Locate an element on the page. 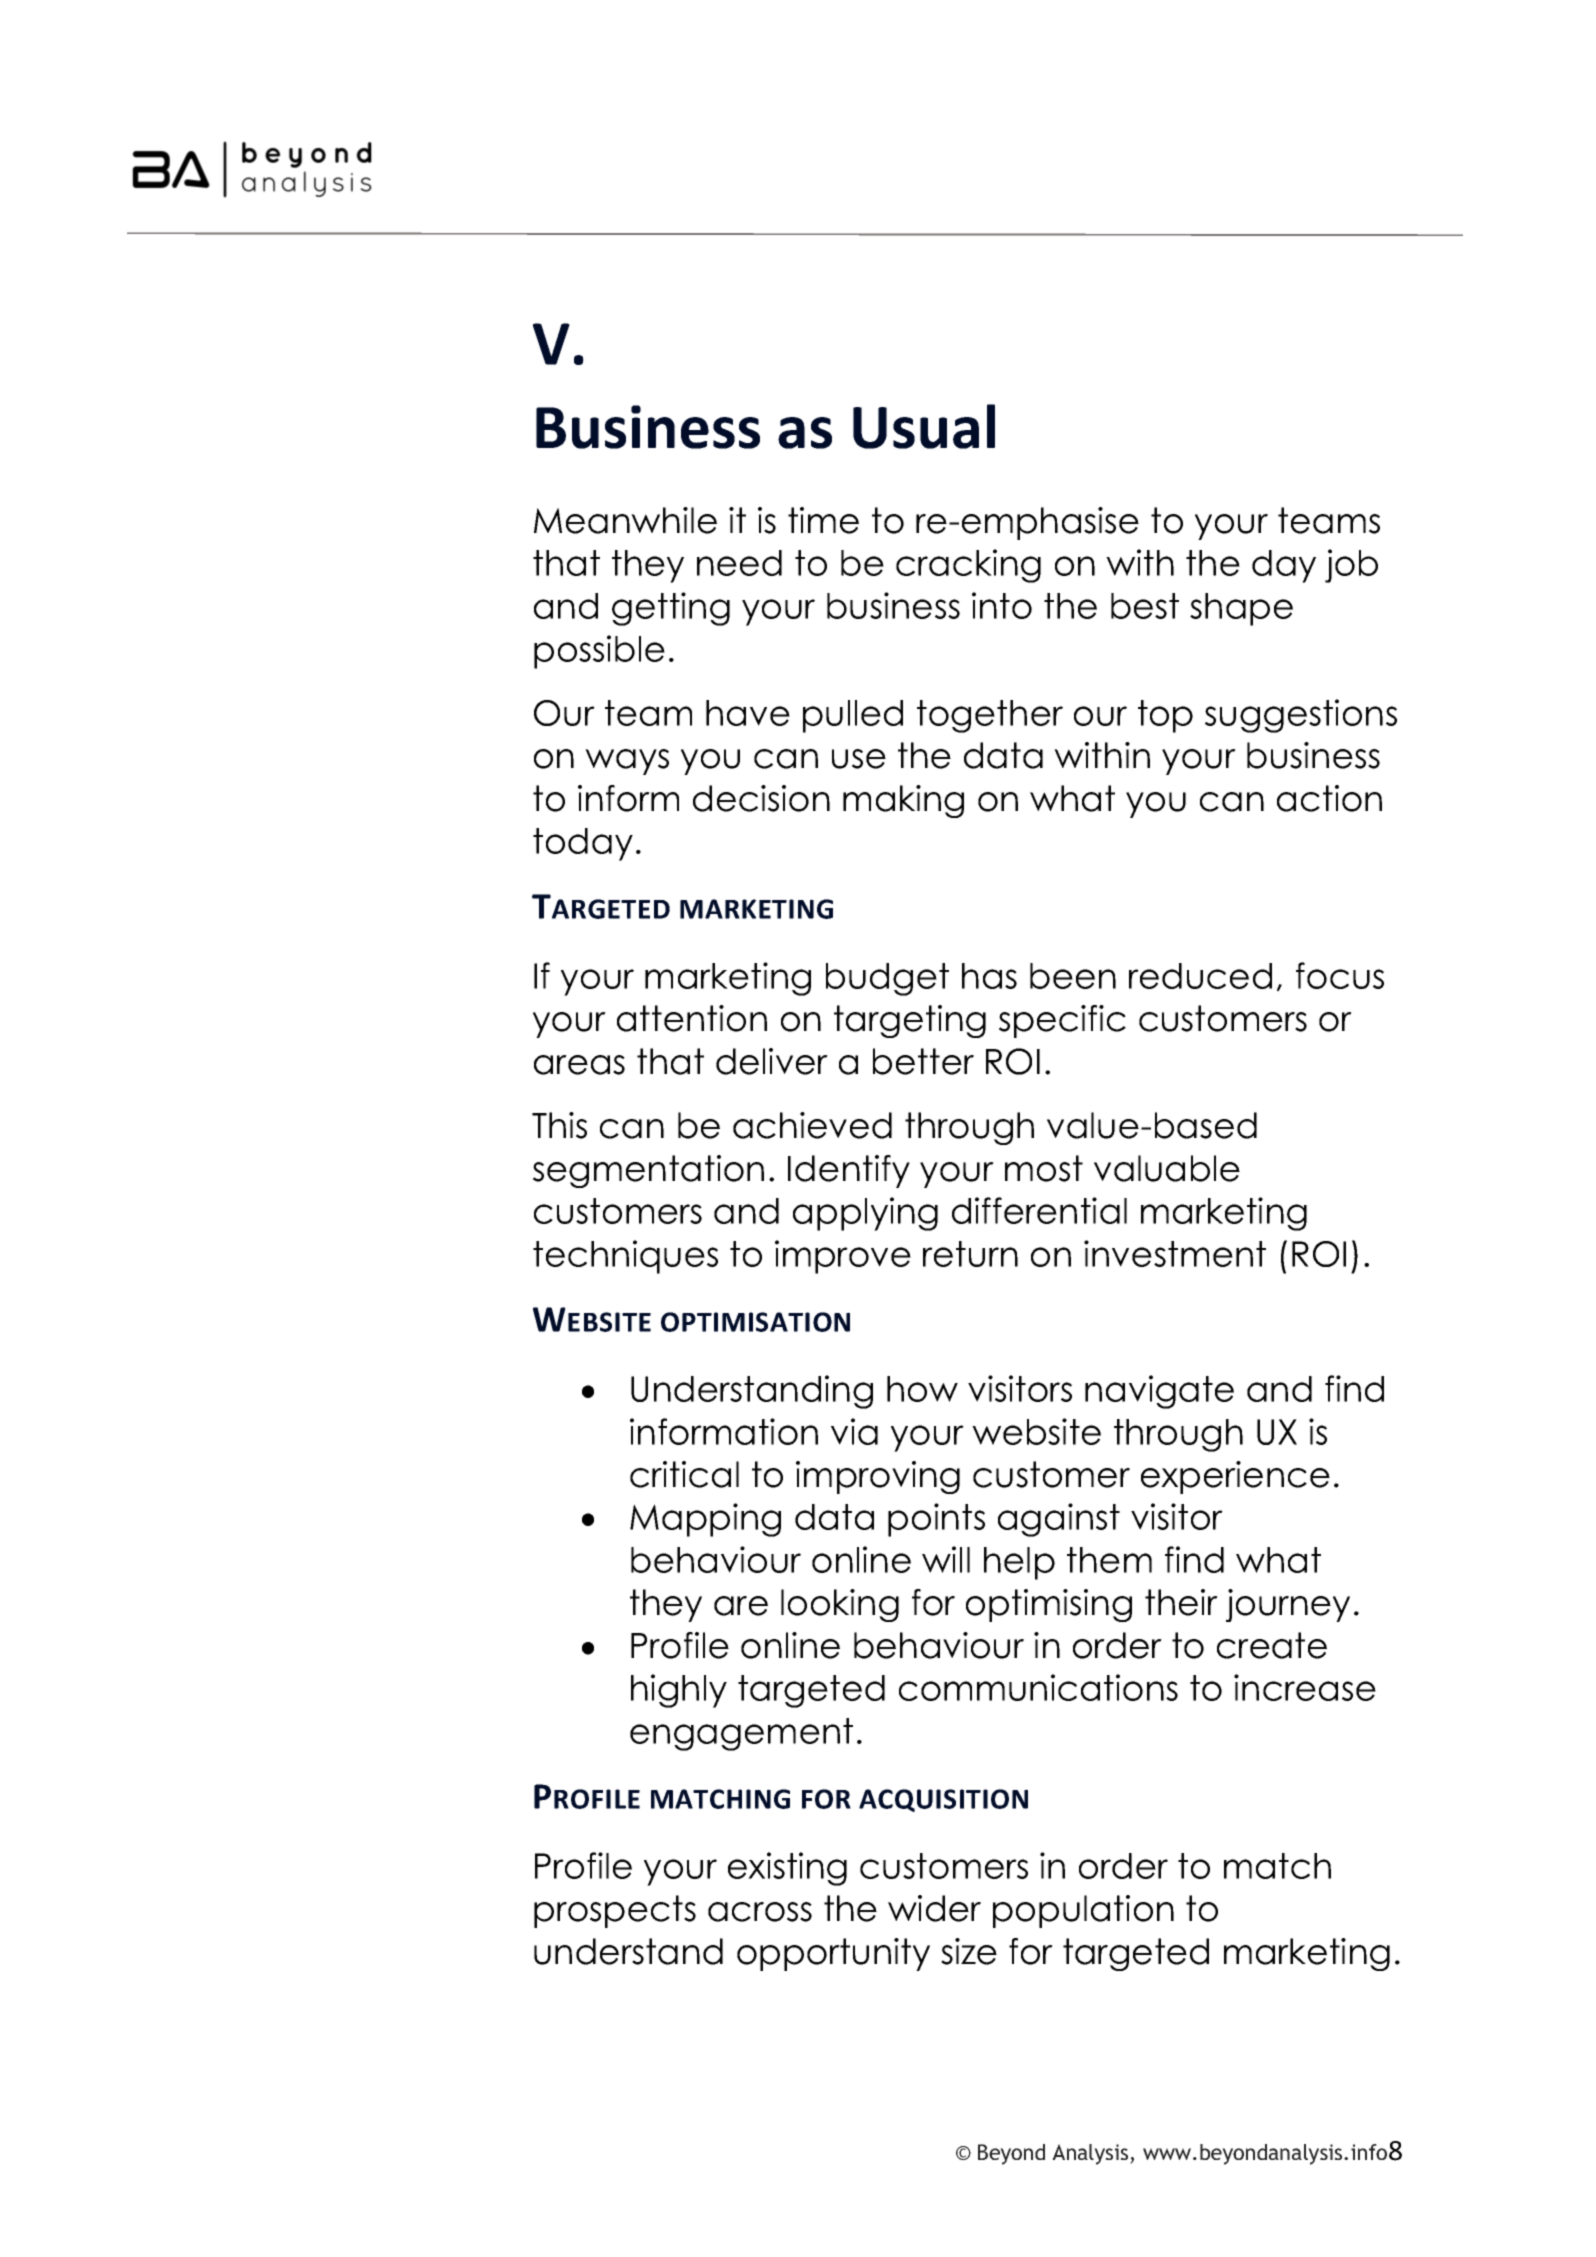 The width and height of the image is (1596, 2257). reduced is located at coordinates (1200, 976).
